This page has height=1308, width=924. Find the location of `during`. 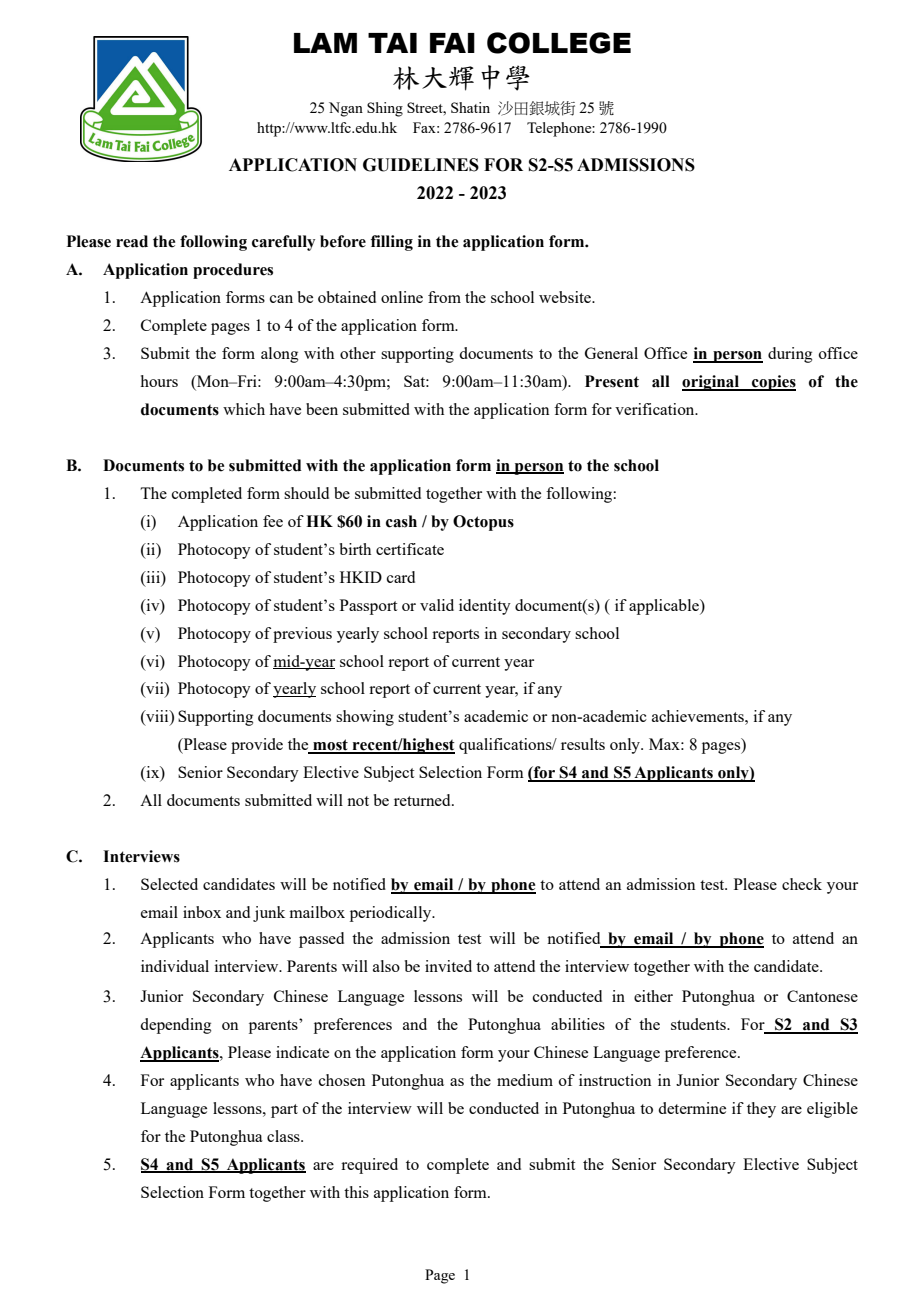

during is located at coordinates (790, 355).
